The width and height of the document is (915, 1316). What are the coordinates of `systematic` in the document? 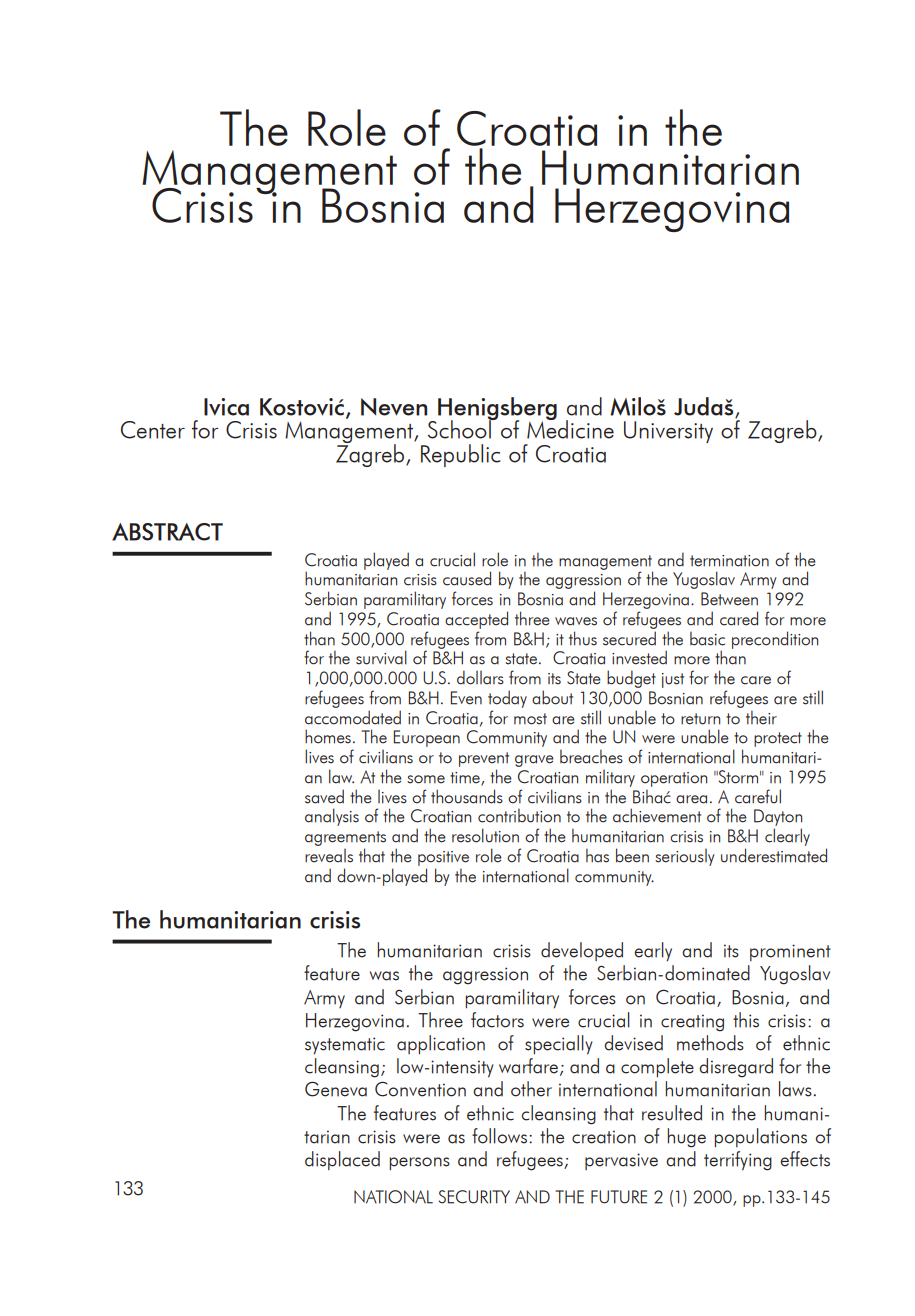 It's located at (345, 1045).
